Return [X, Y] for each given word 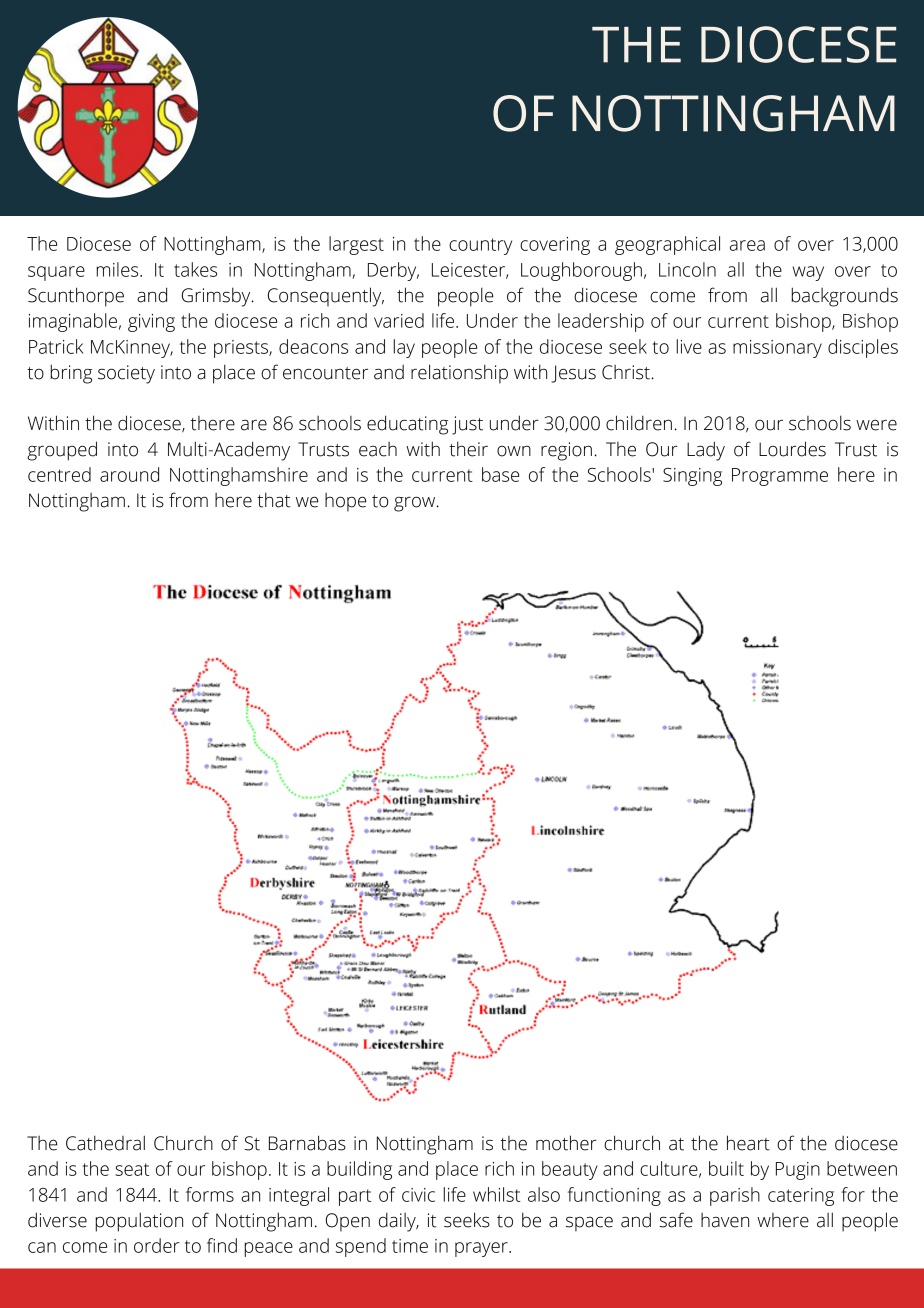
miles [118, 269]
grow [416, 504]
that [273, 500]
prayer [482, 1249]
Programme [780, 477]
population [139, 1222]
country [480, 246]
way [808, 273]
